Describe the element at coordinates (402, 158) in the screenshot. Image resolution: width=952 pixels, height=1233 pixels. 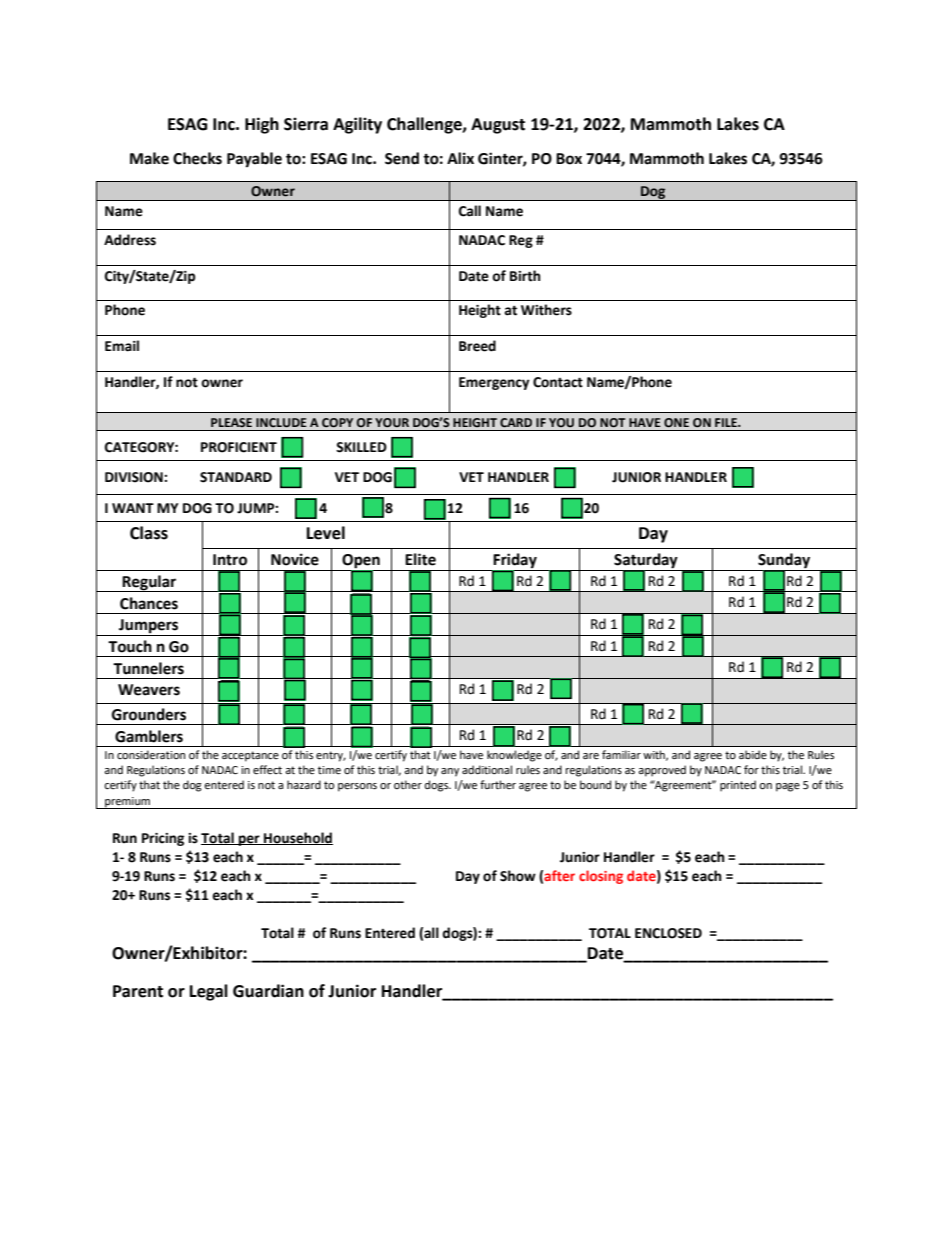
I see `Send` at that location.
